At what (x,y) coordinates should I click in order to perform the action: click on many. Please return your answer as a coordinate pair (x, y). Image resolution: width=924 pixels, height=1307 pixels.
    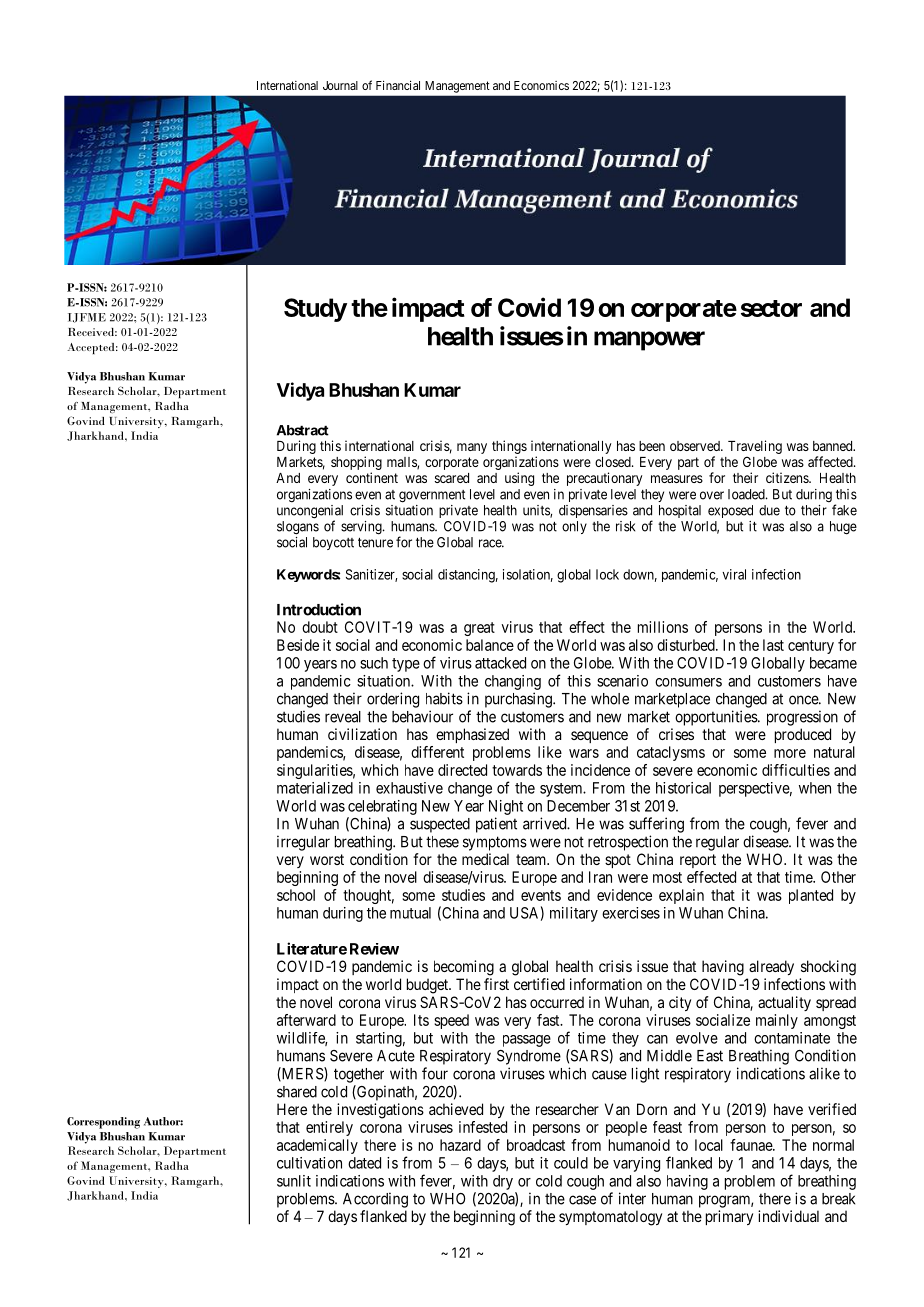
    Looking at the image, I should click on (472, 448).
